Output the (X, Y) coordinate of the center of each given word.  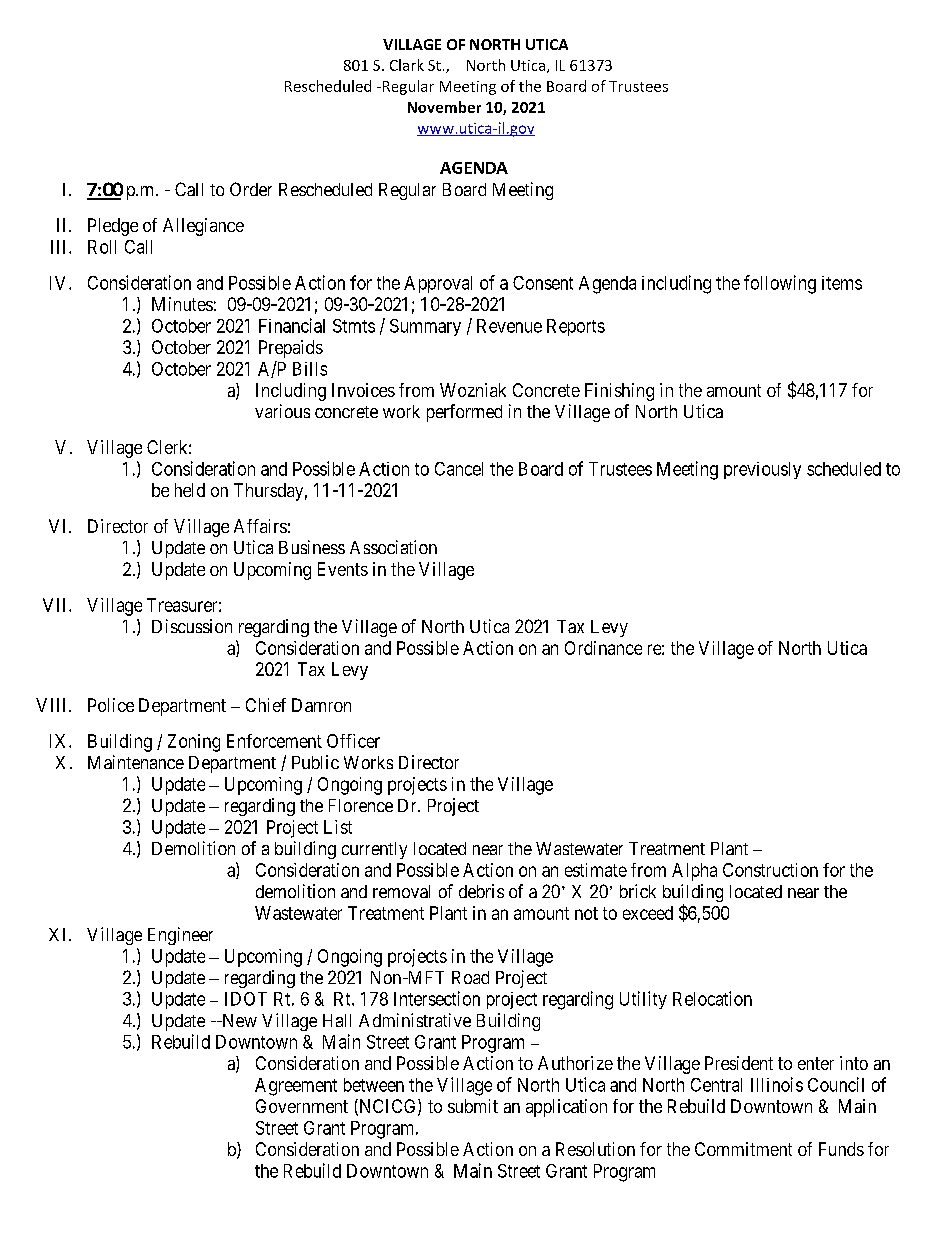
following (780, 284)
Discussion (192, 626)
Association (393, 547)
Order (251, 189)
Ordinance (603, 648)
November (444, 107)
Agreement (296, 1087)
